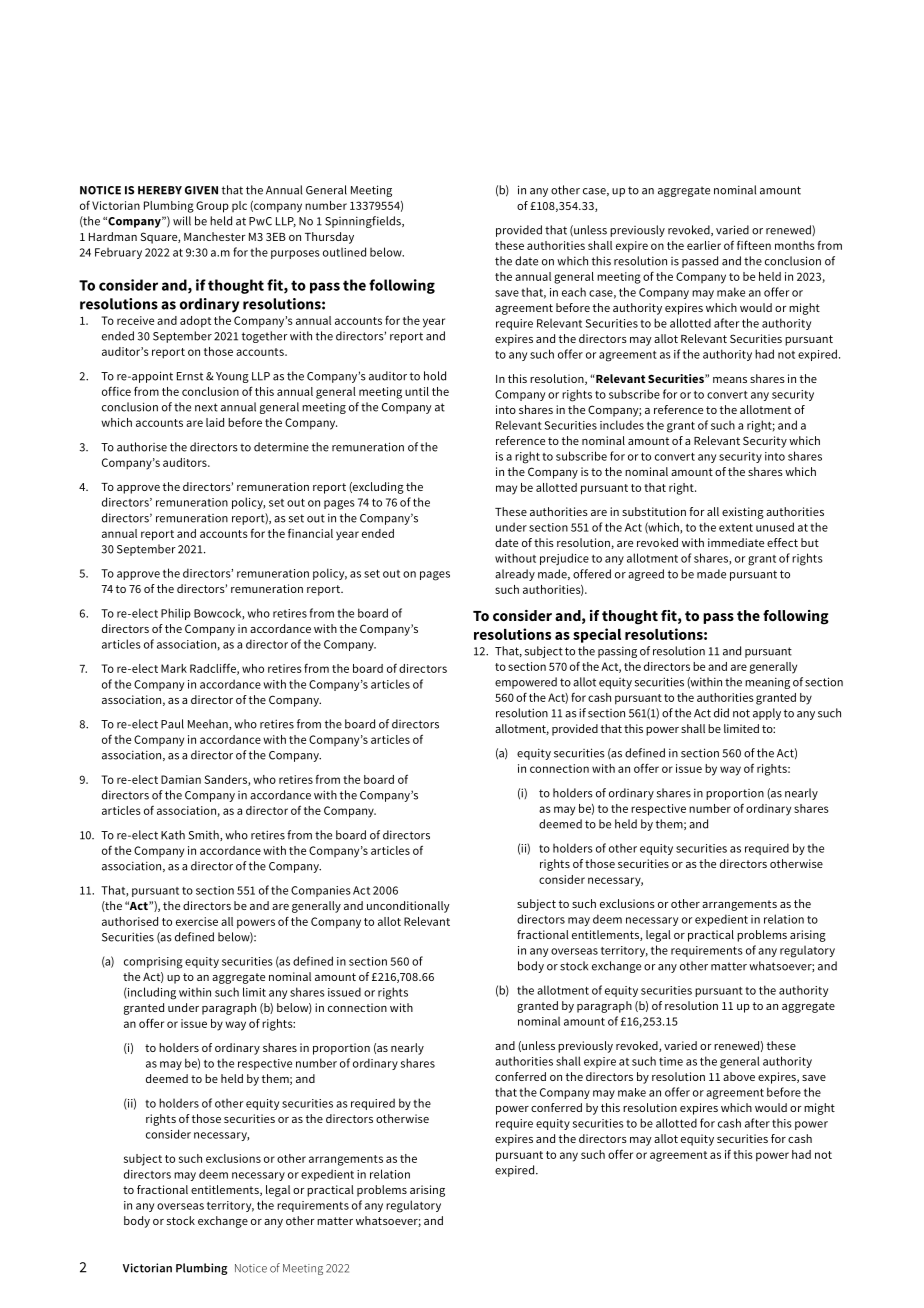 This screenshot has height=1308, width=924. What do you see at coordinates (197, 921) in the screenshot?
I see `exercise` at bounding box center [197, 921].
